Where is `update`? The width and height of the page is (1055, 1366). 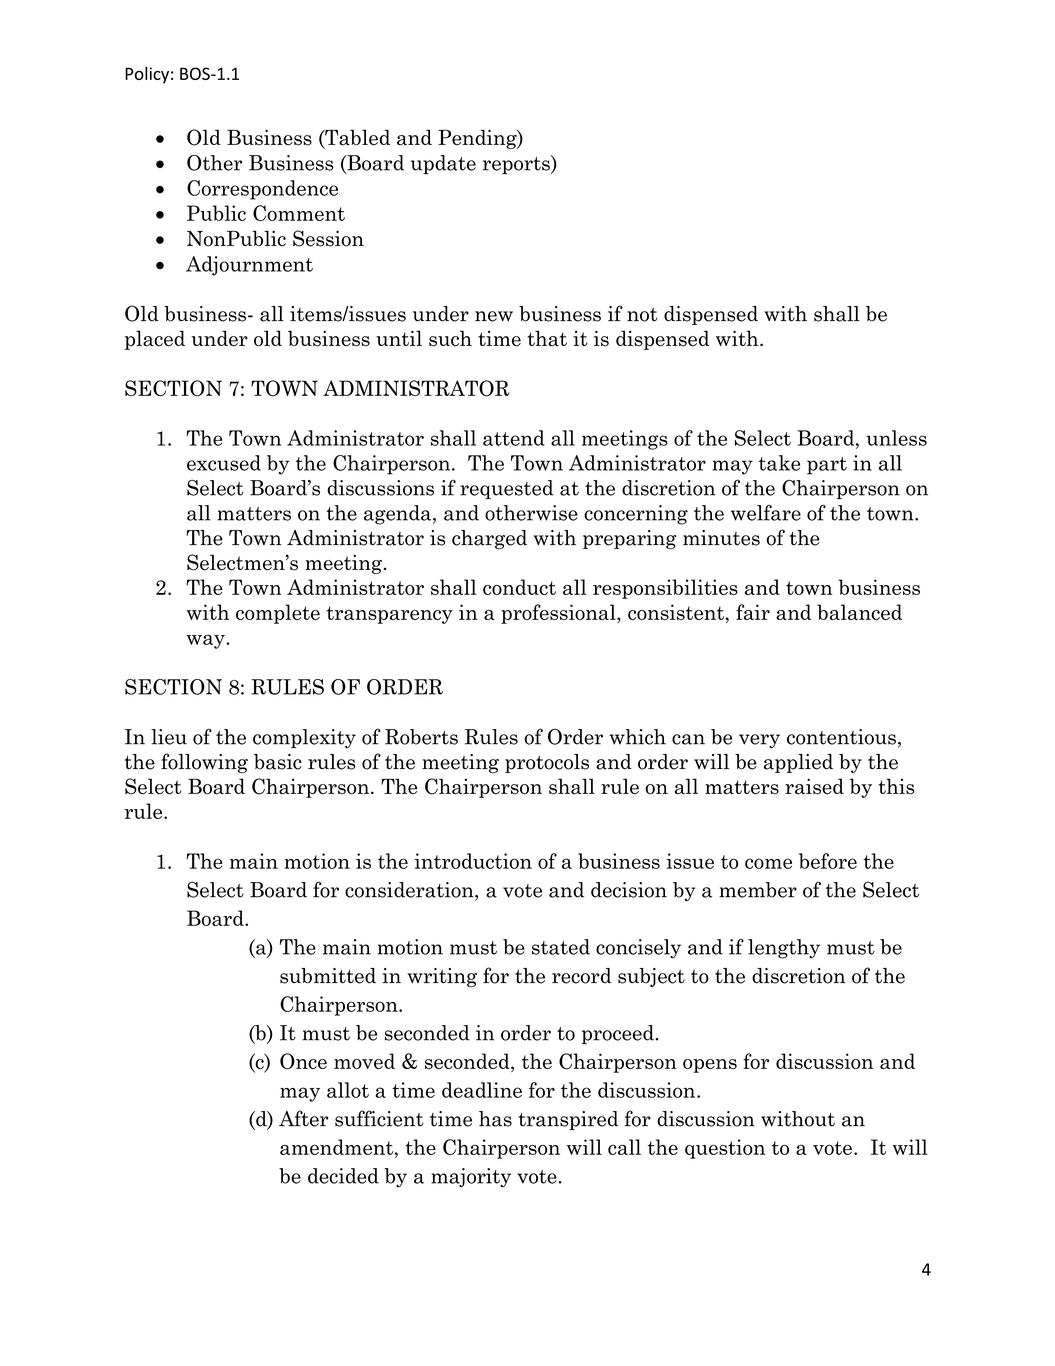 update is located at coordinates (443, 164).
